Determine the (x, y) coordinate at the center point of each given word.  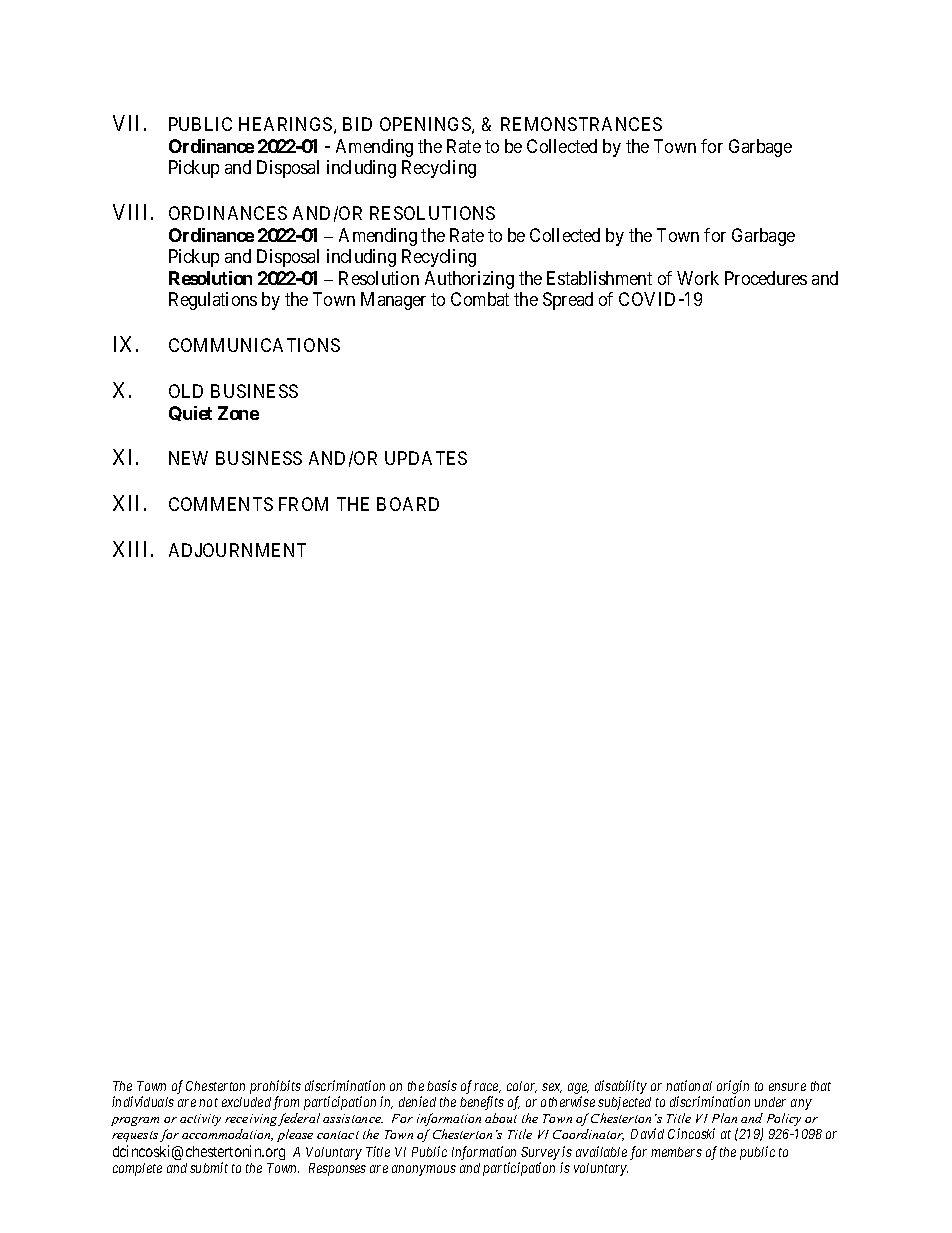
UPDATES (426, 458)
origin (733, 1088)
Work (698, 278)
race (487, 1088)
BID (357, 124)
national (689, 1085)
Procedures (766, 278)
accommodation (227, 1135)
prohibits (275, 1088)
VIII (132, 212)
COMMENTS (221, 504)
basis (442, 1085)
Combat (480, 299)
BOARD (408, 504)
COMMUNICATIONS (254, 345)
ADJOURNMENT (237, 550)
